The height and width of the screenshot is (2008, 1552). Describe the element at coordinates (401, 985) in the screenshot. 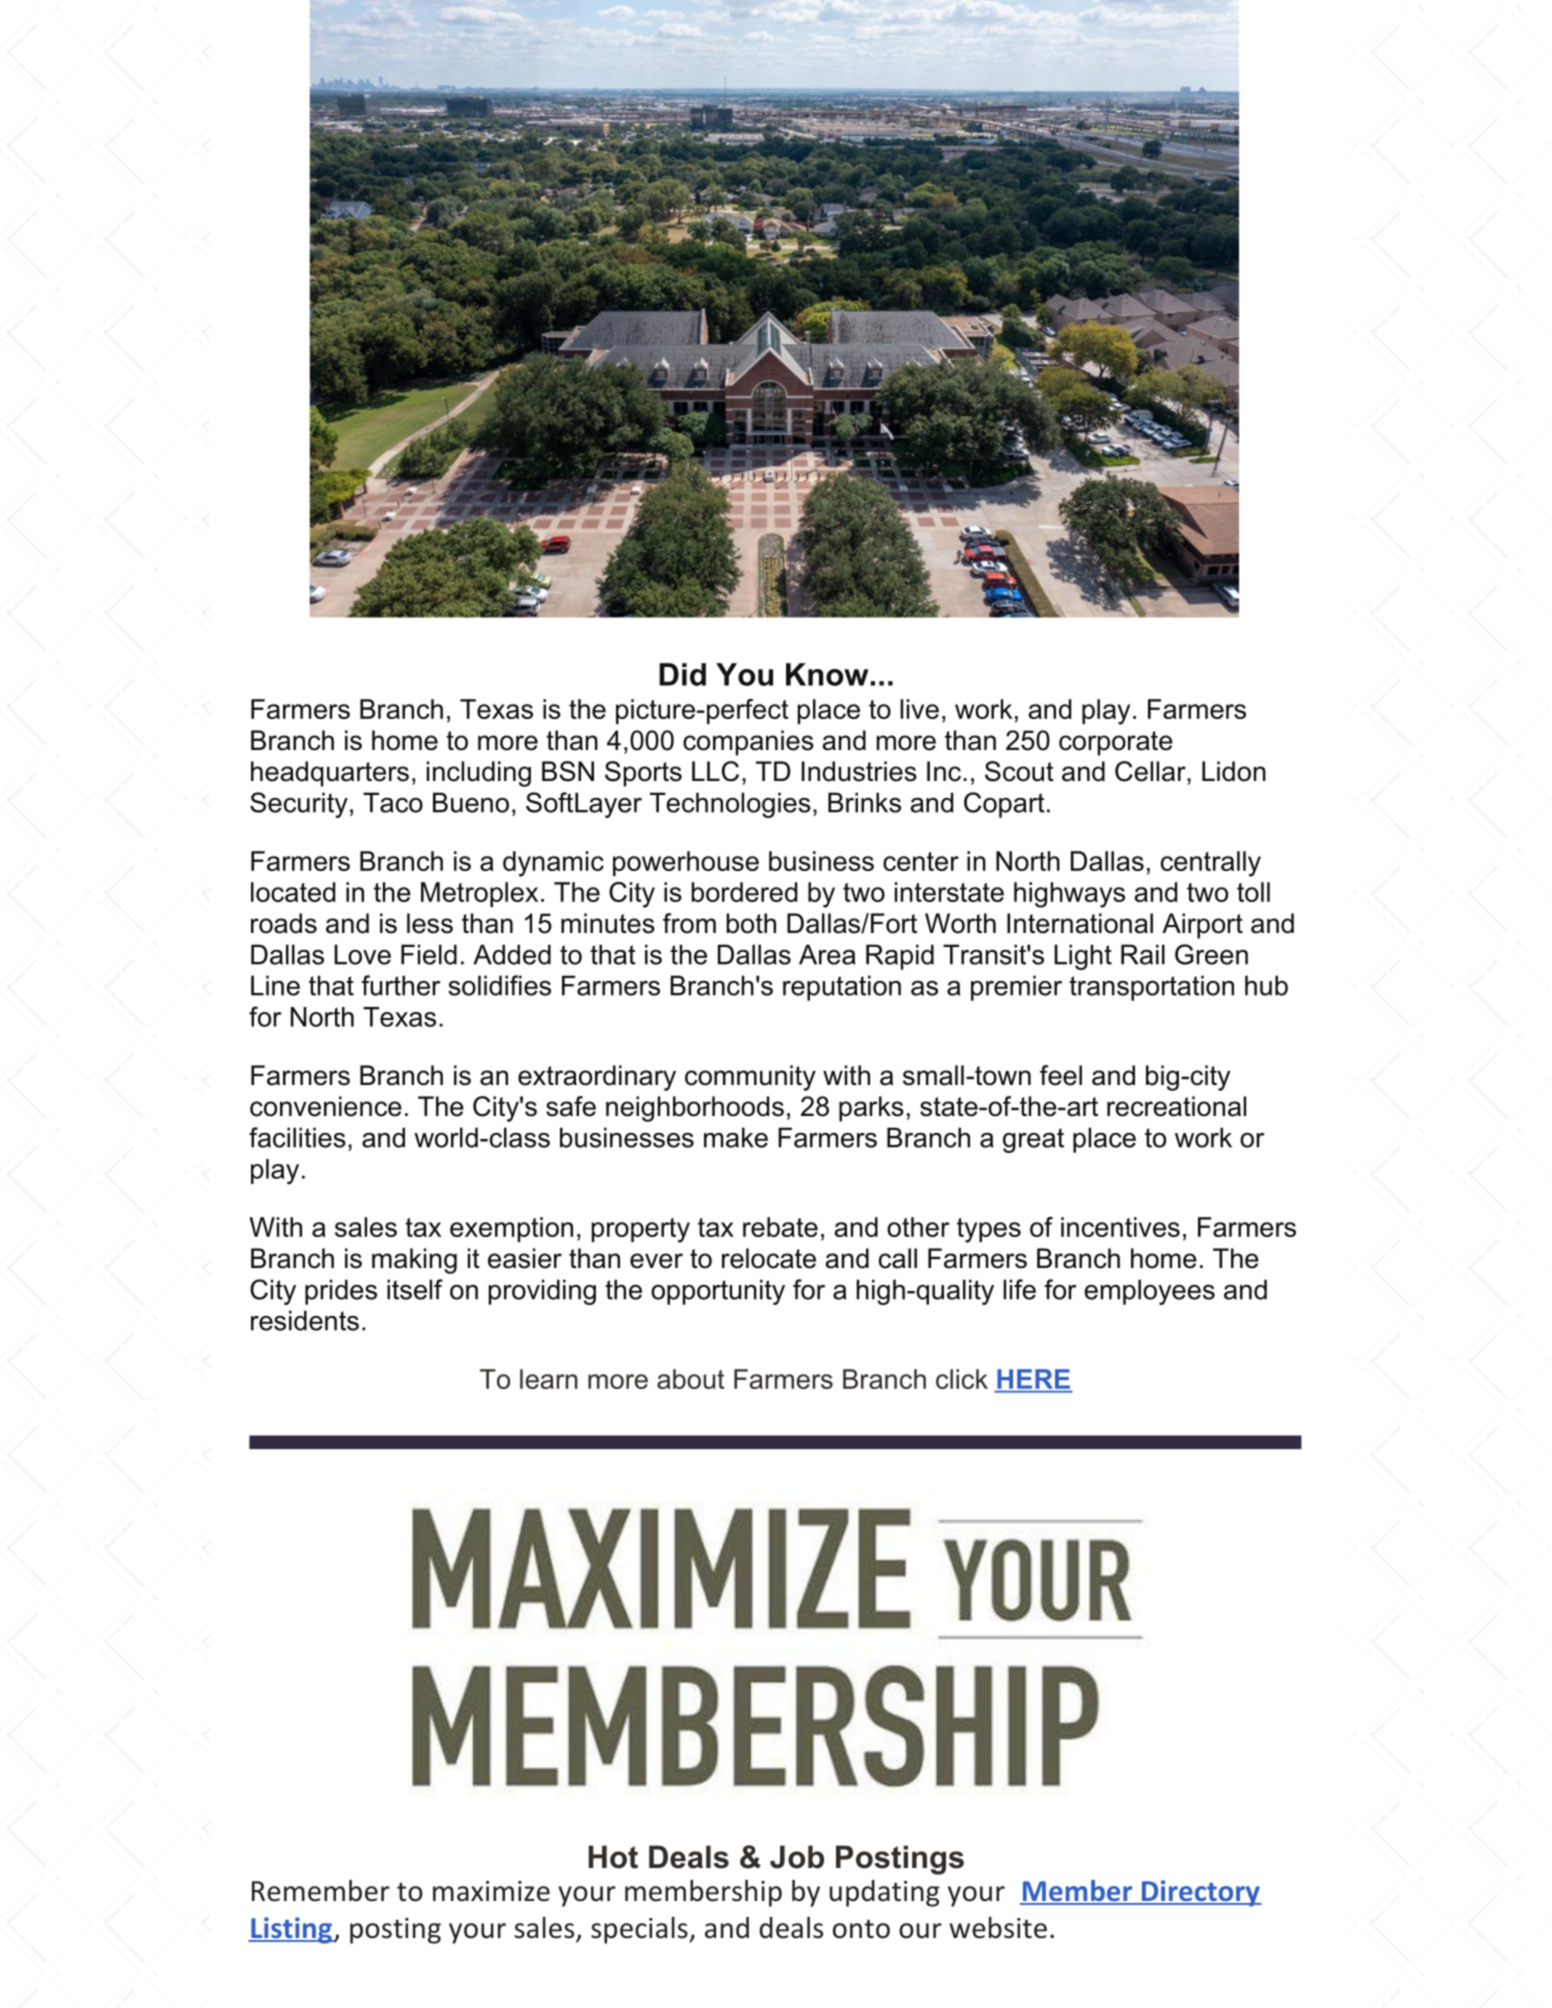

I see `further` at that location.
